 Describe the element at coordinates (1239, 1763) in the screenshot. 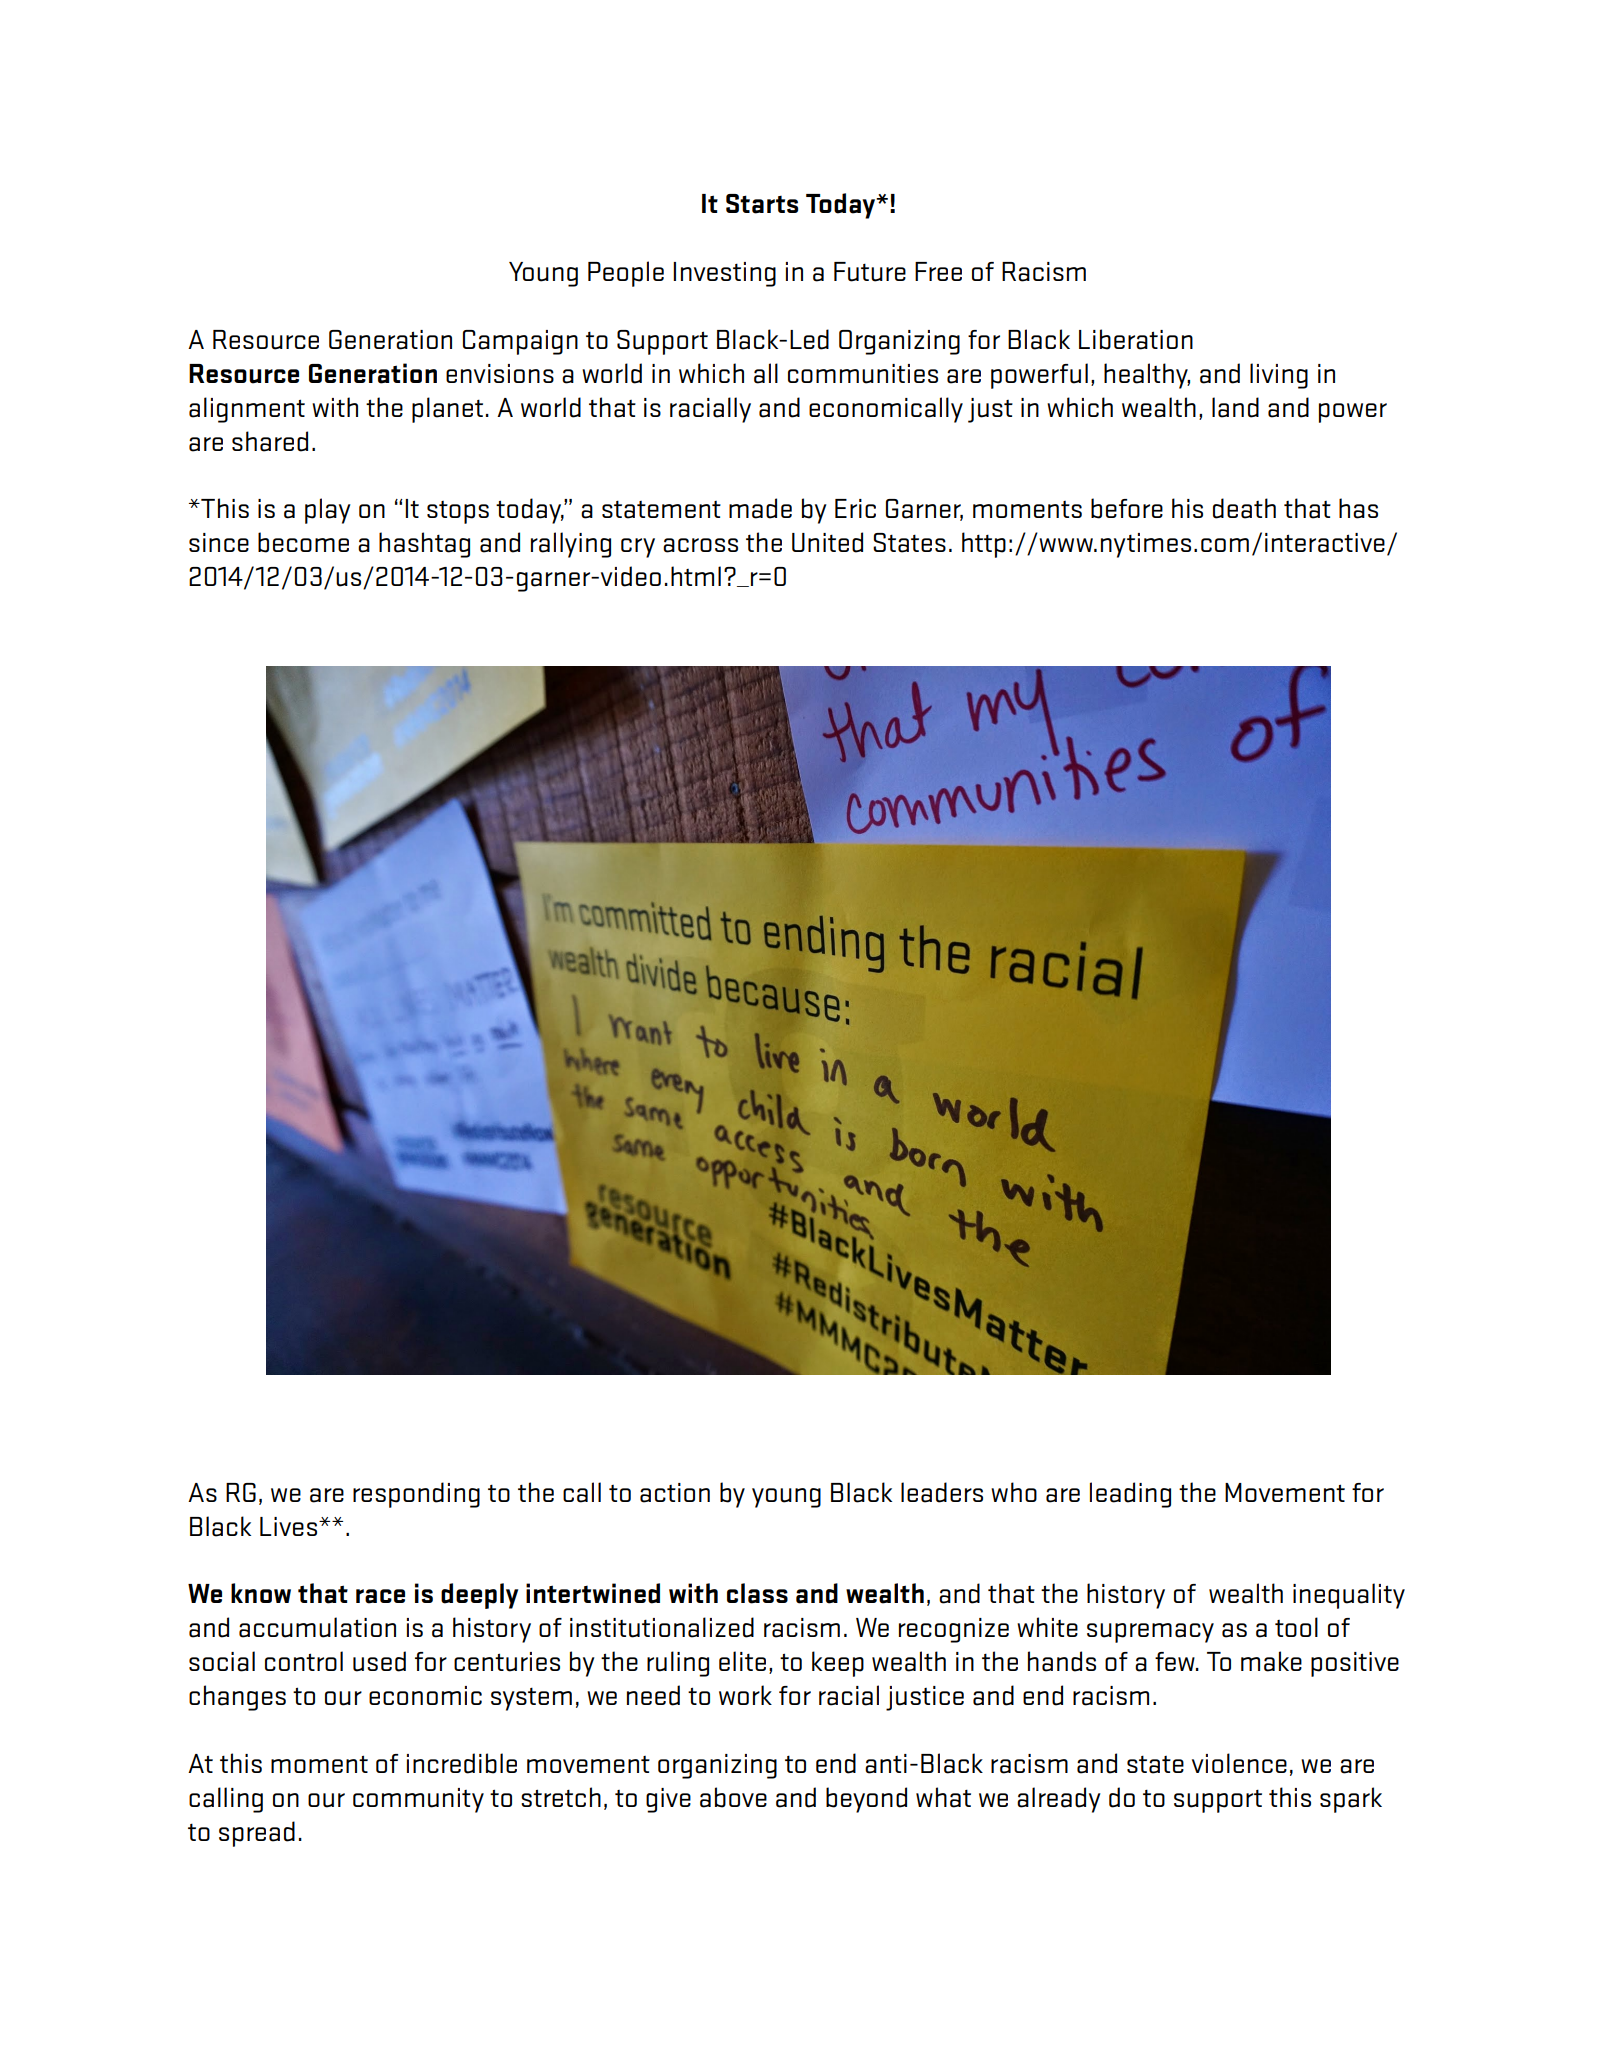

I see `violence` at that location.
